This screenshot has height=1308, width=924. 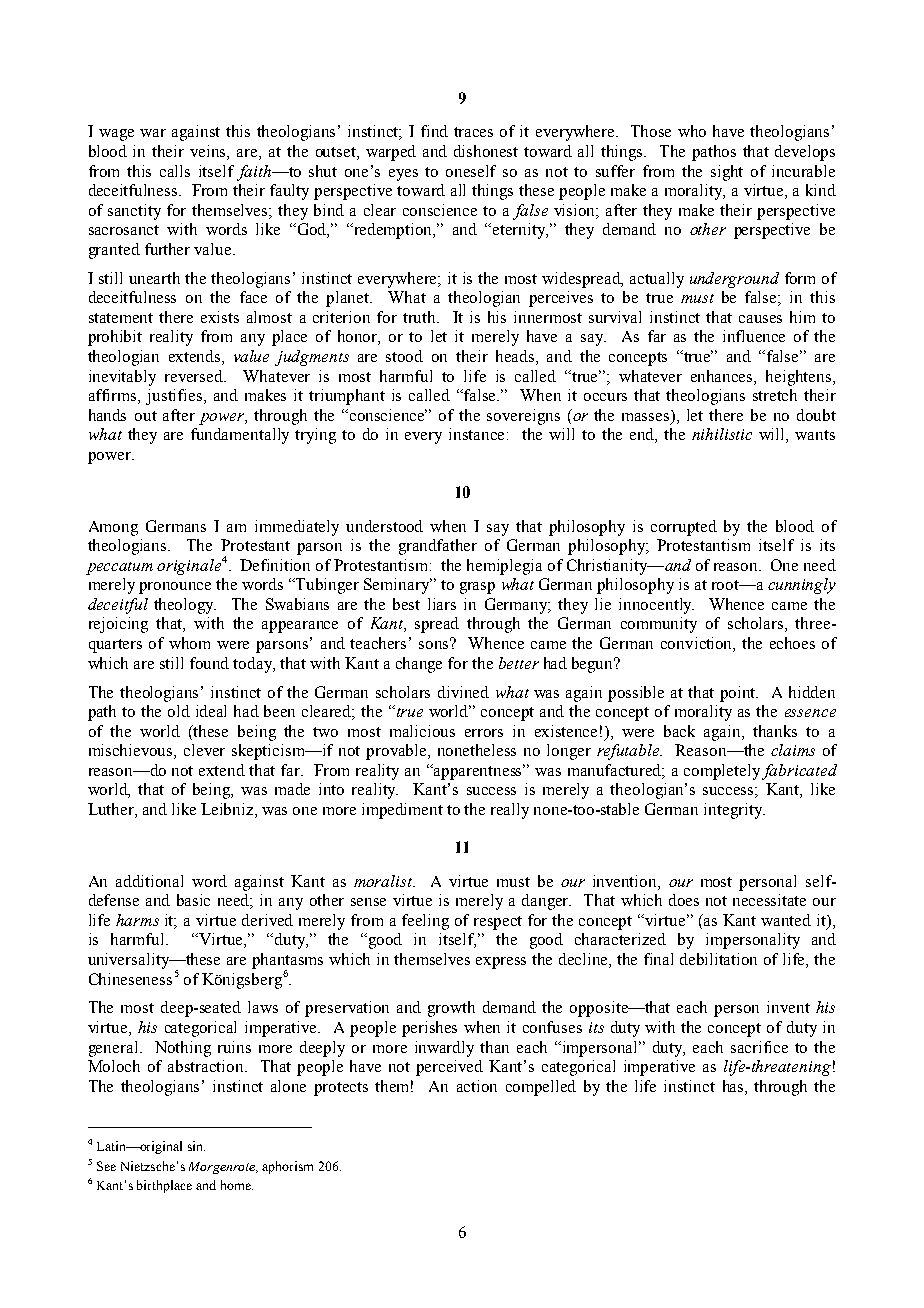 What do you see at coordinates (734, 811) in the screenshot?
I see `integrity` at bounding box center [734, 811].
